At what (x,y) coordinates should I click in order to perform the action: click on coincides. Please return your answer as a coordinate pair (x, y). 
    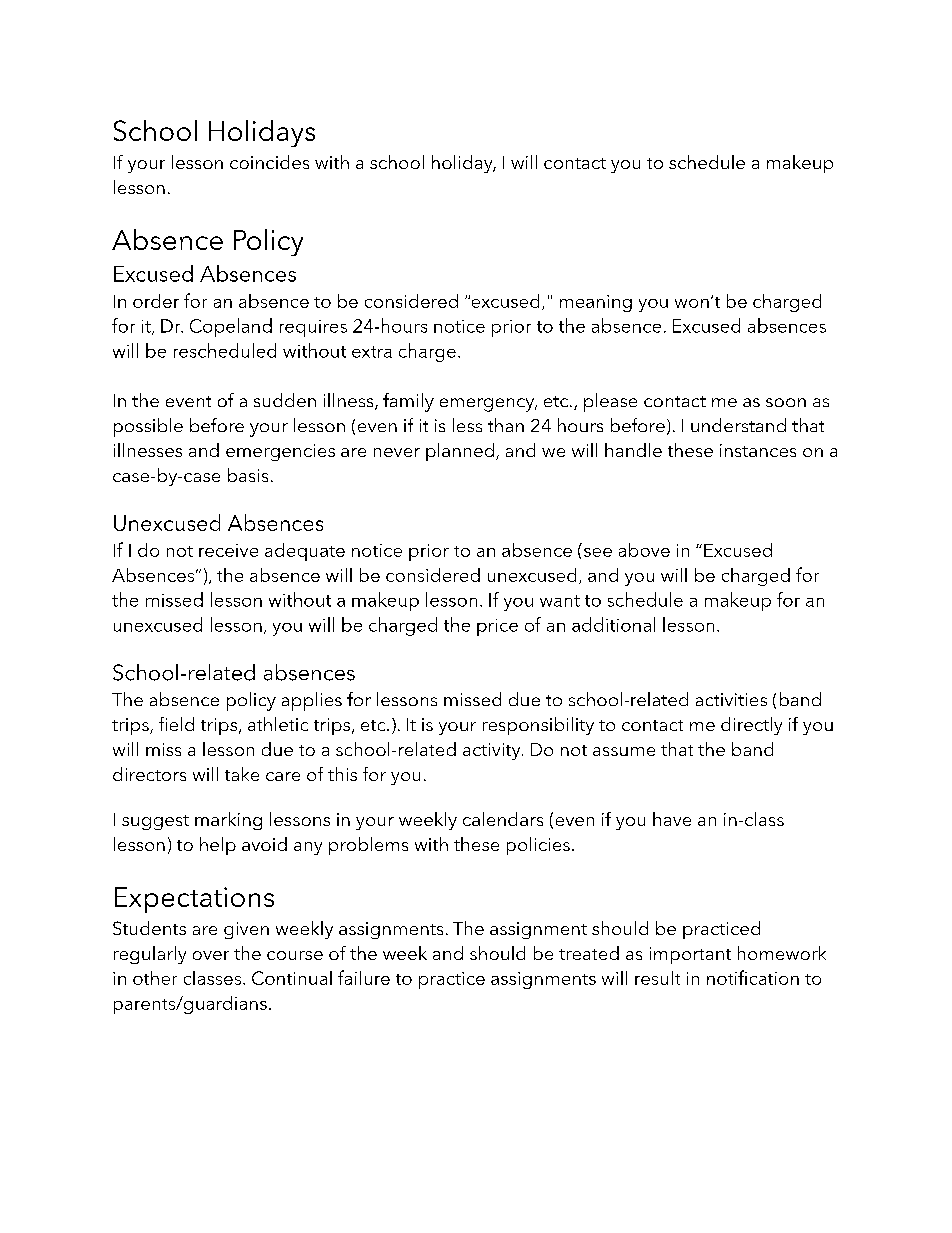
    Looking at the image, I should click on (269, 162).
